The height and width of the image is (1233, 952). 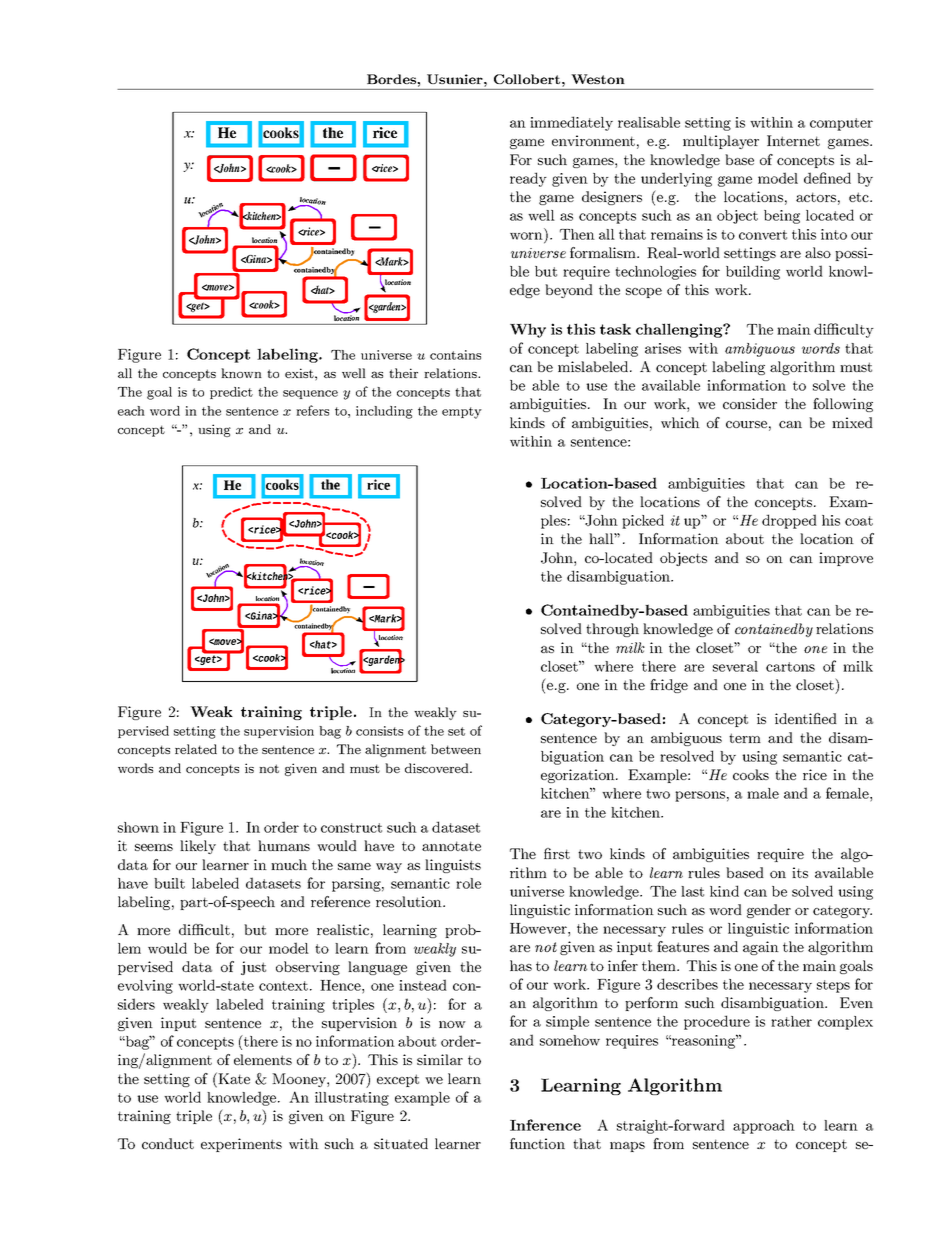 What do you see at coordinates (571, 123) in the image?
I see `immediately` at bounding box center [571, 123].
